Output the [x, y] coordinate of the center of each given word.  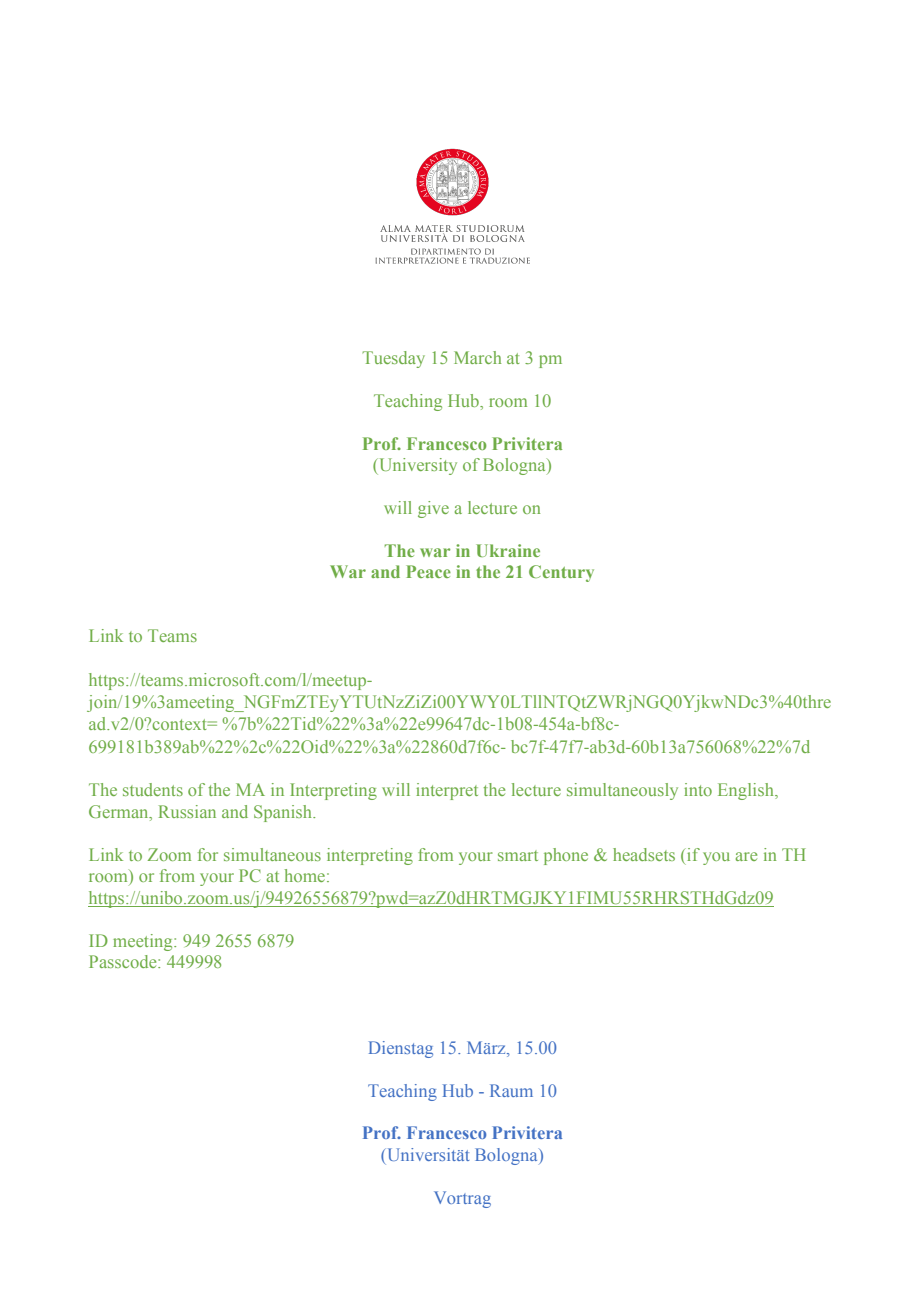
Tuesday [393, 359]
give [433, 509]
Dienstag [401, 1049]
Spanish [284, 813]
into [698, 789]
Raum [511, 1090]
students [153, 789]
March [477, 357]
